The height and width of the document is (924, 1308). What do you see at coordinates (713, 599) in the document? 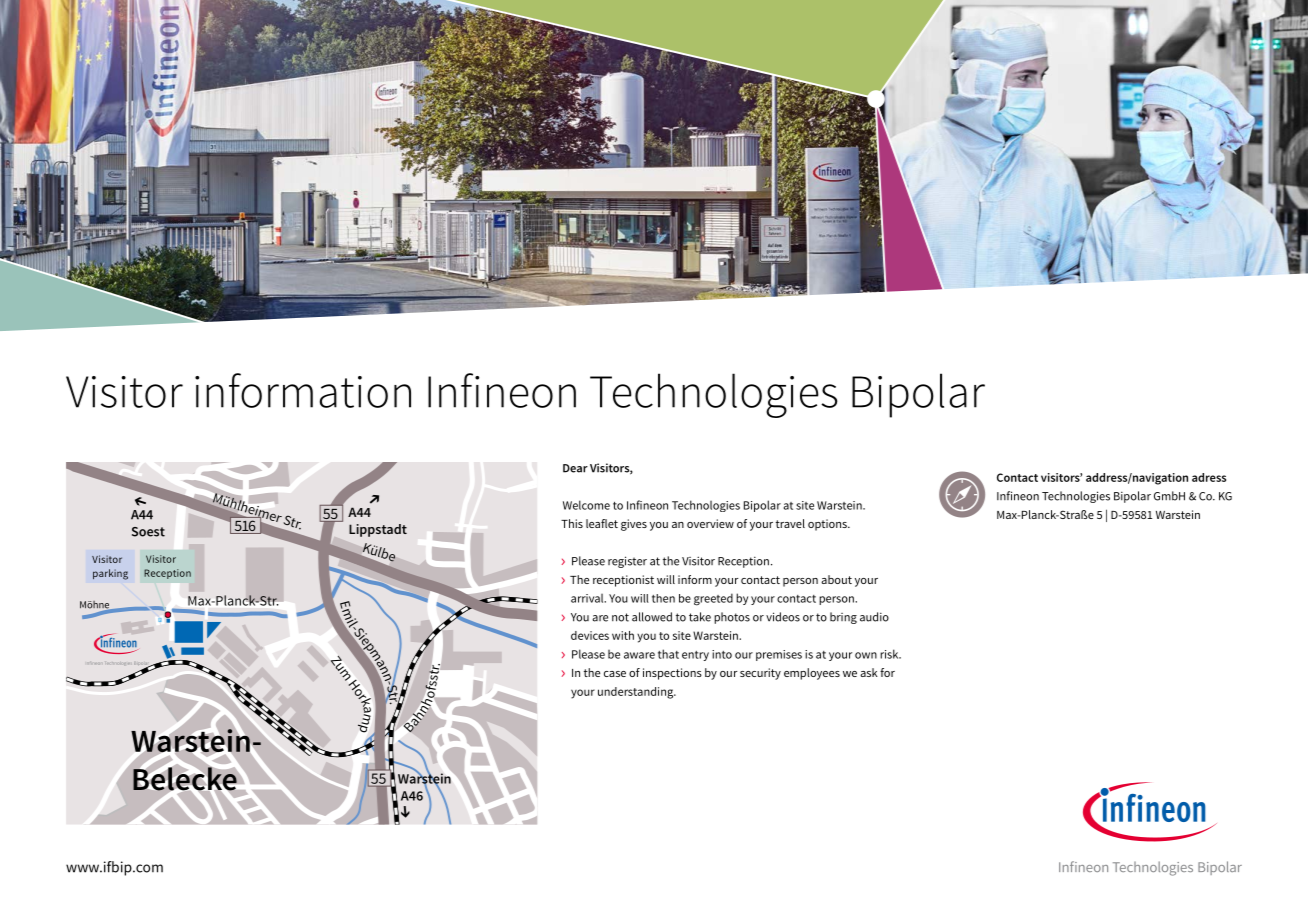
I see `greeted` at bounding box center [713, 599].
